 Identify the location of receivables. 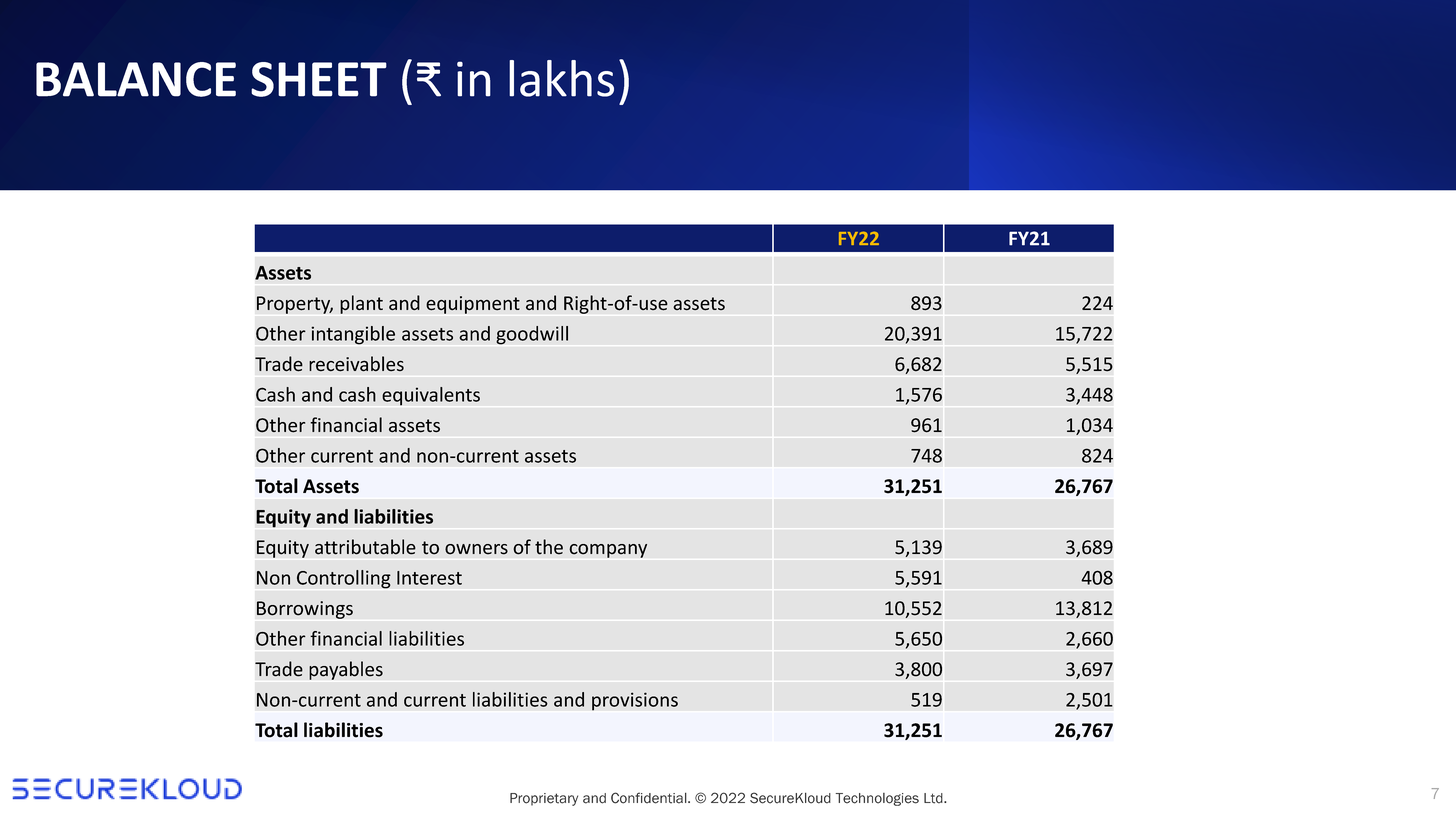
(356, 364).
